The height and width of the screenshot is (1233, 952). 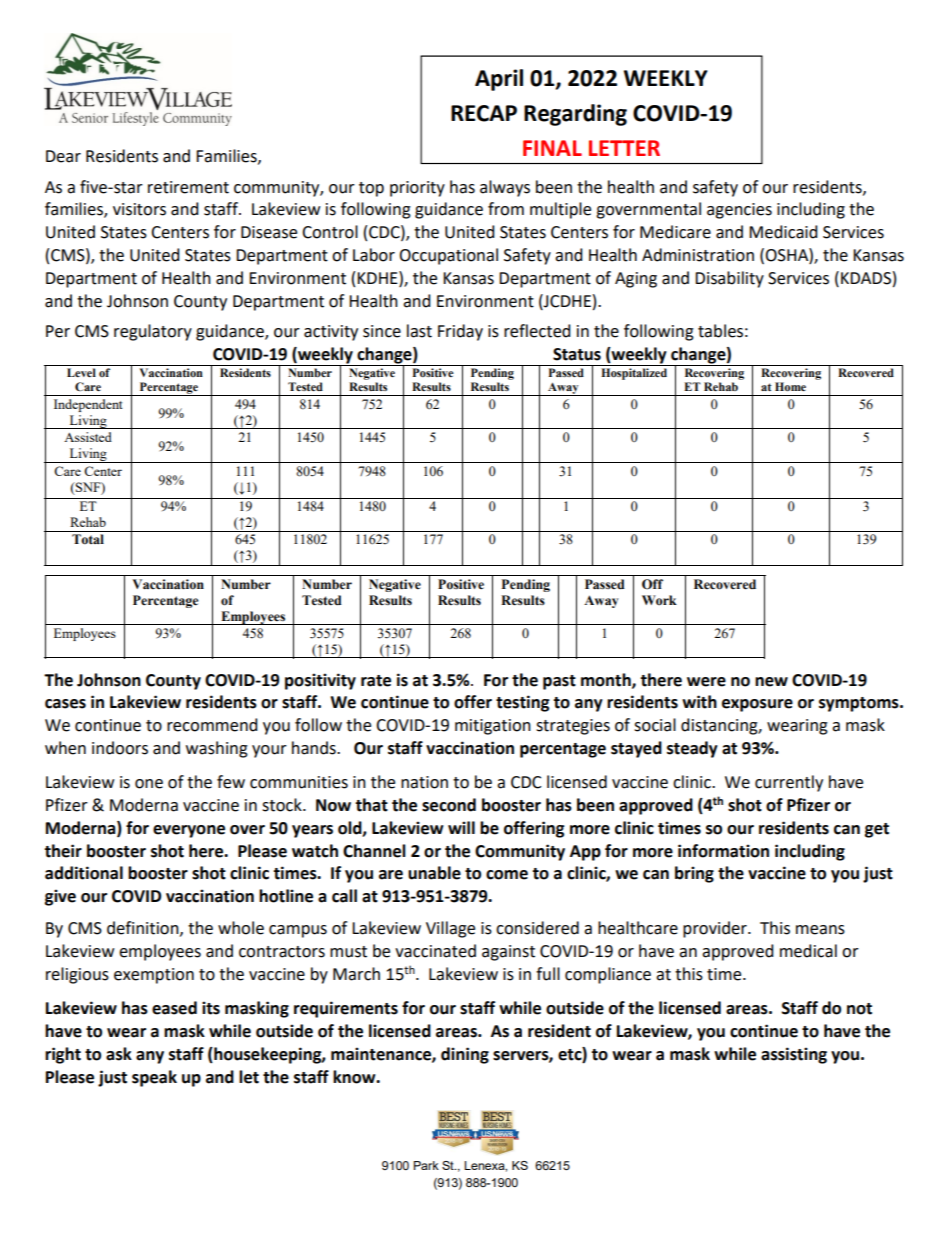 I want to click on Friday, so click(x=460, y=332).
